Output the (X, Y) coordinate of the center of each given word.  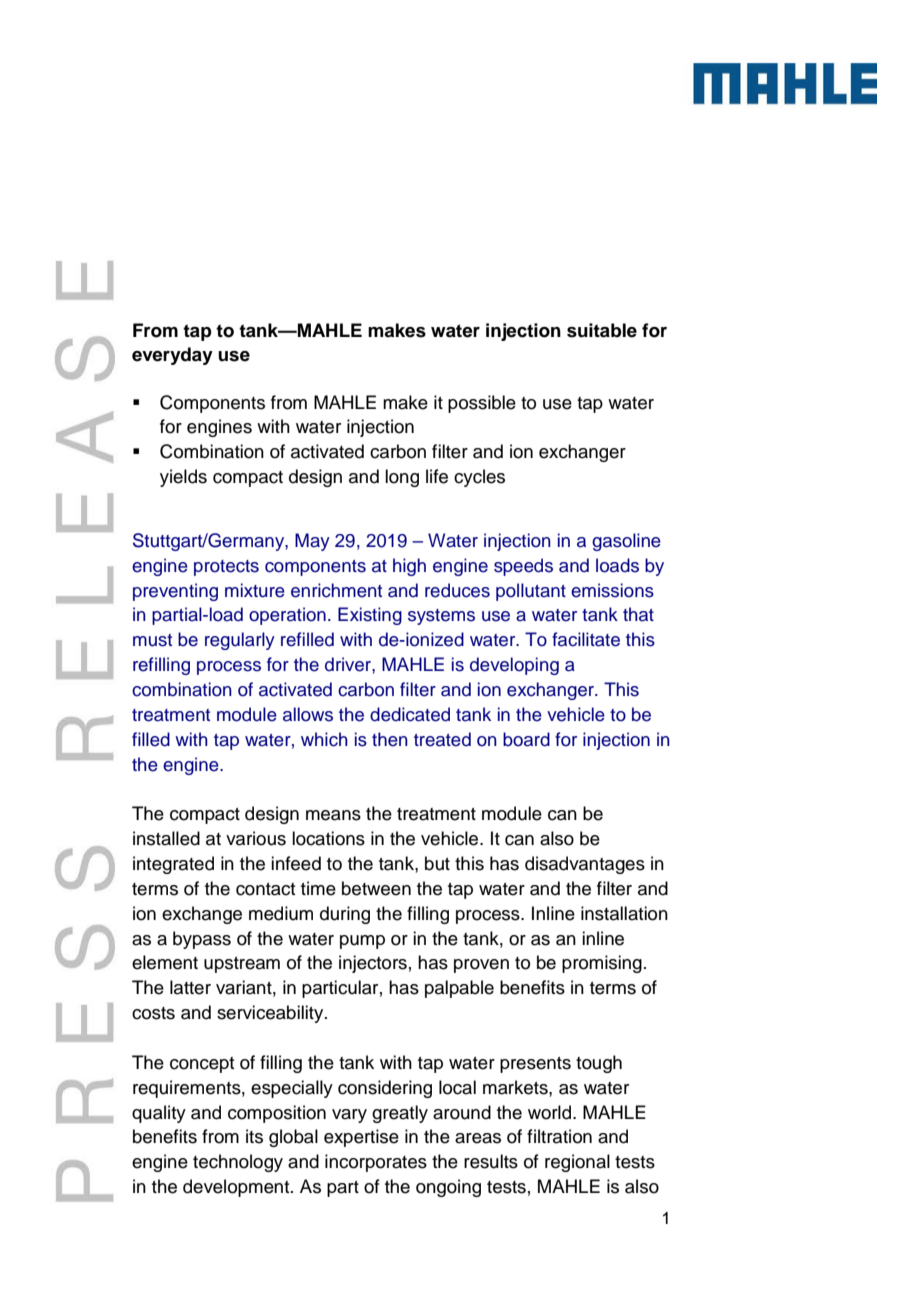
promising (602, 964)
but (437, 863)
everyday (172, 356)
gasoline (626, 542)
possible (482, 404)
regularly (240, 641)
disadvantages (585, 865)
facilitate (586, 639)
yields (183, 478)
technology (238, 1163)
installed (166, 838)
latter (190, 987)
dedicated (410, 714)
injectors (373, 964)
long (402, 478)
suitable (602, 330)
